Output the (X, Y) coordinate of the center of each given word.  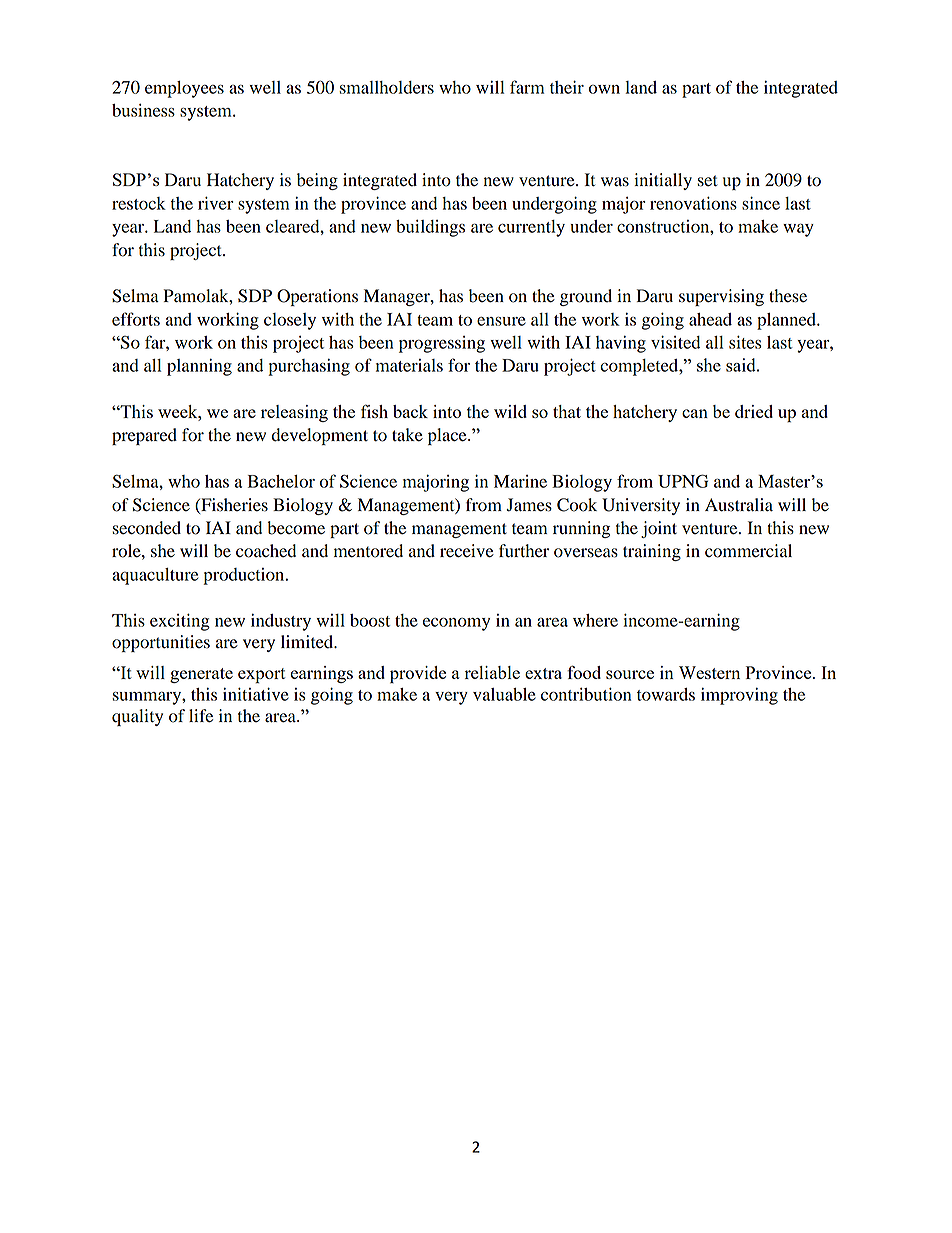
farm (527, 87)
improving (739, 696)
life (201, 716)
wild (510, 411)
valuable (504, 694)
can (695, 413)
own (604, 89)
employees (184, 89)
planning (199, 367)
